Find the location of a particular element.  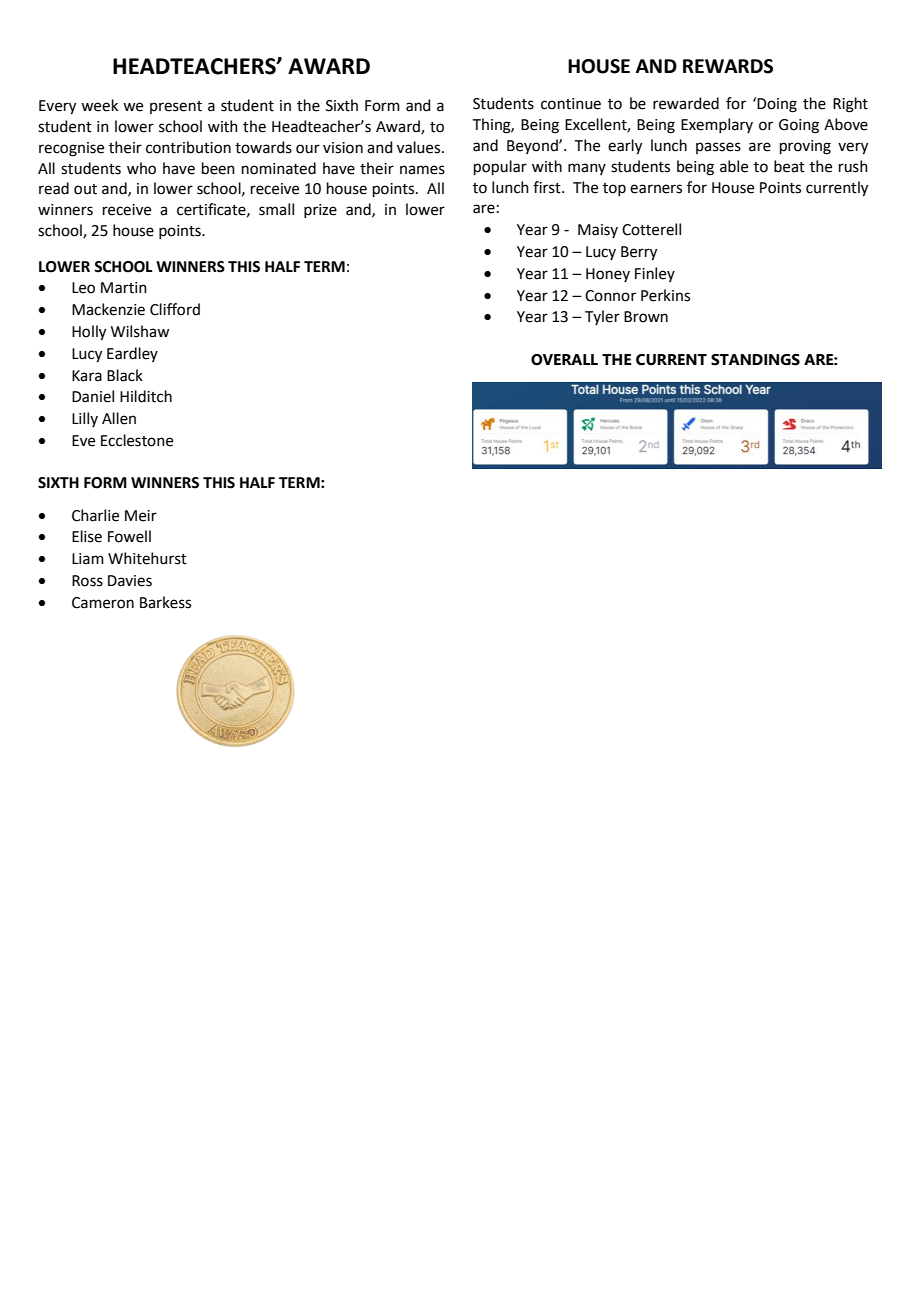

prize is located at coordinates (320, 211).
